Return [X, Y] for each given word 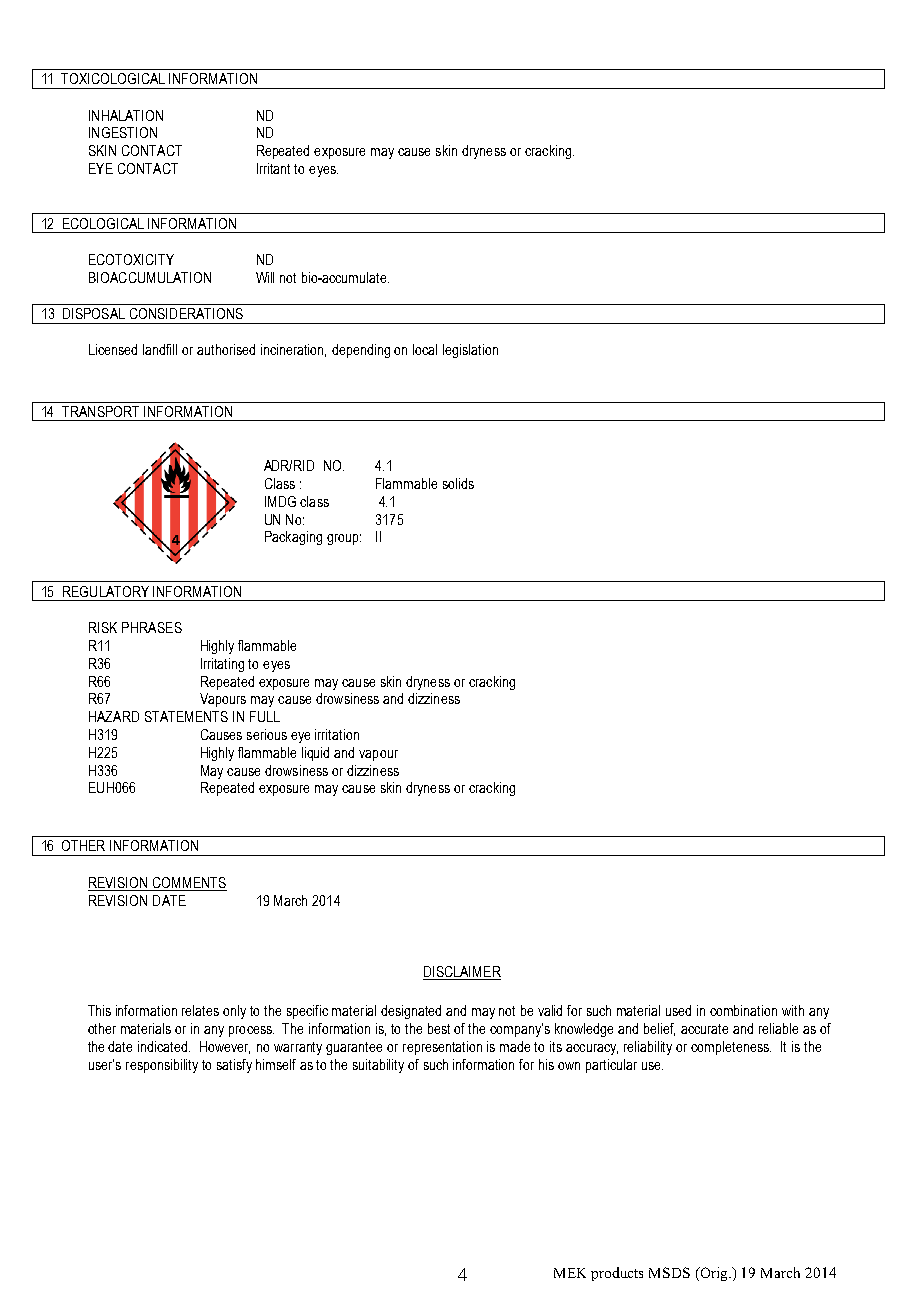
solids [458, 483]
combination [743, 1010]
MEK [570, 1273]
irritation [337, 734]
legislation [470, 351]
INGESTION [123, 132]
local [425, 349]
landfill [160, 349]
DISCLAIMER [462, 971]
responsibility [162, 1066]
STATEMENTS [186, 716]
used [678, 1010]
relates [200, 1010]
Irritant [273, 168]
